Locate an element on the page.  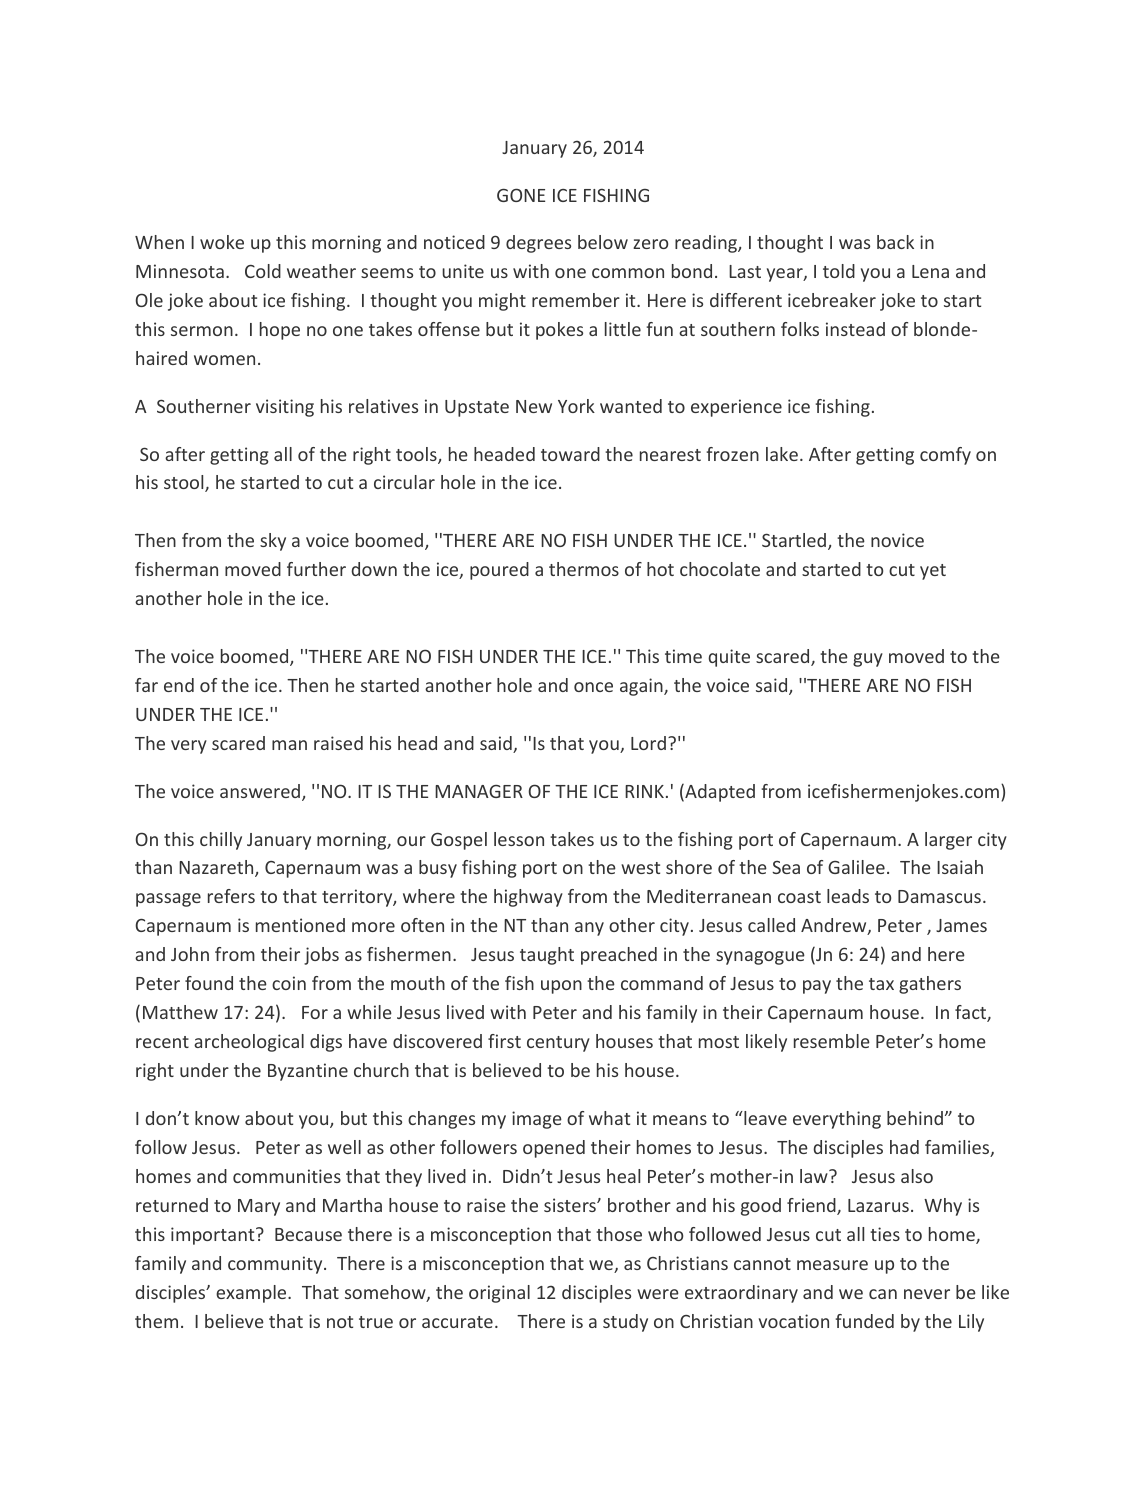
original is located at coordinates (499, 1294).
